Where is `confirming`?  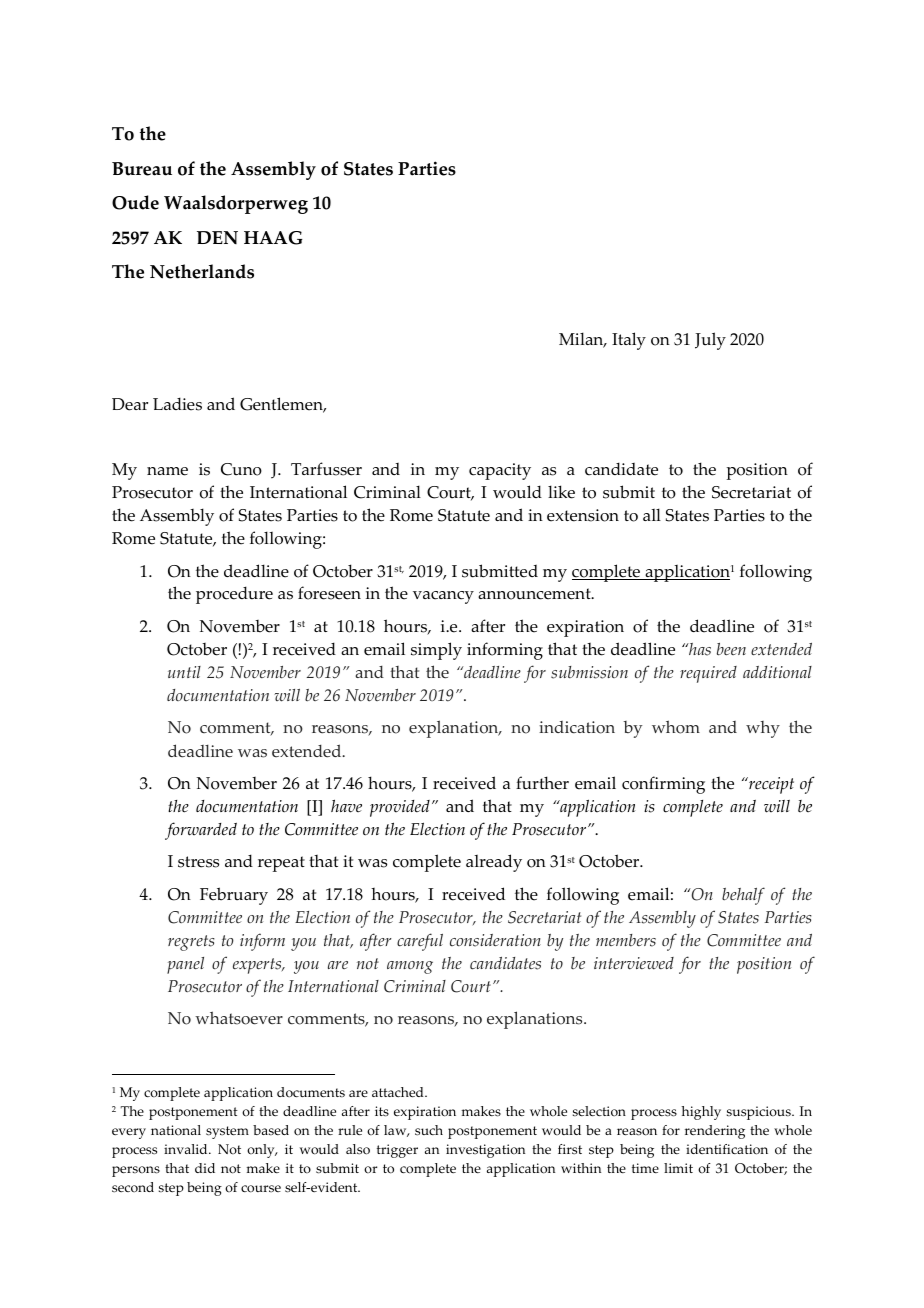
confirming is located at coordinates (663, 785).
